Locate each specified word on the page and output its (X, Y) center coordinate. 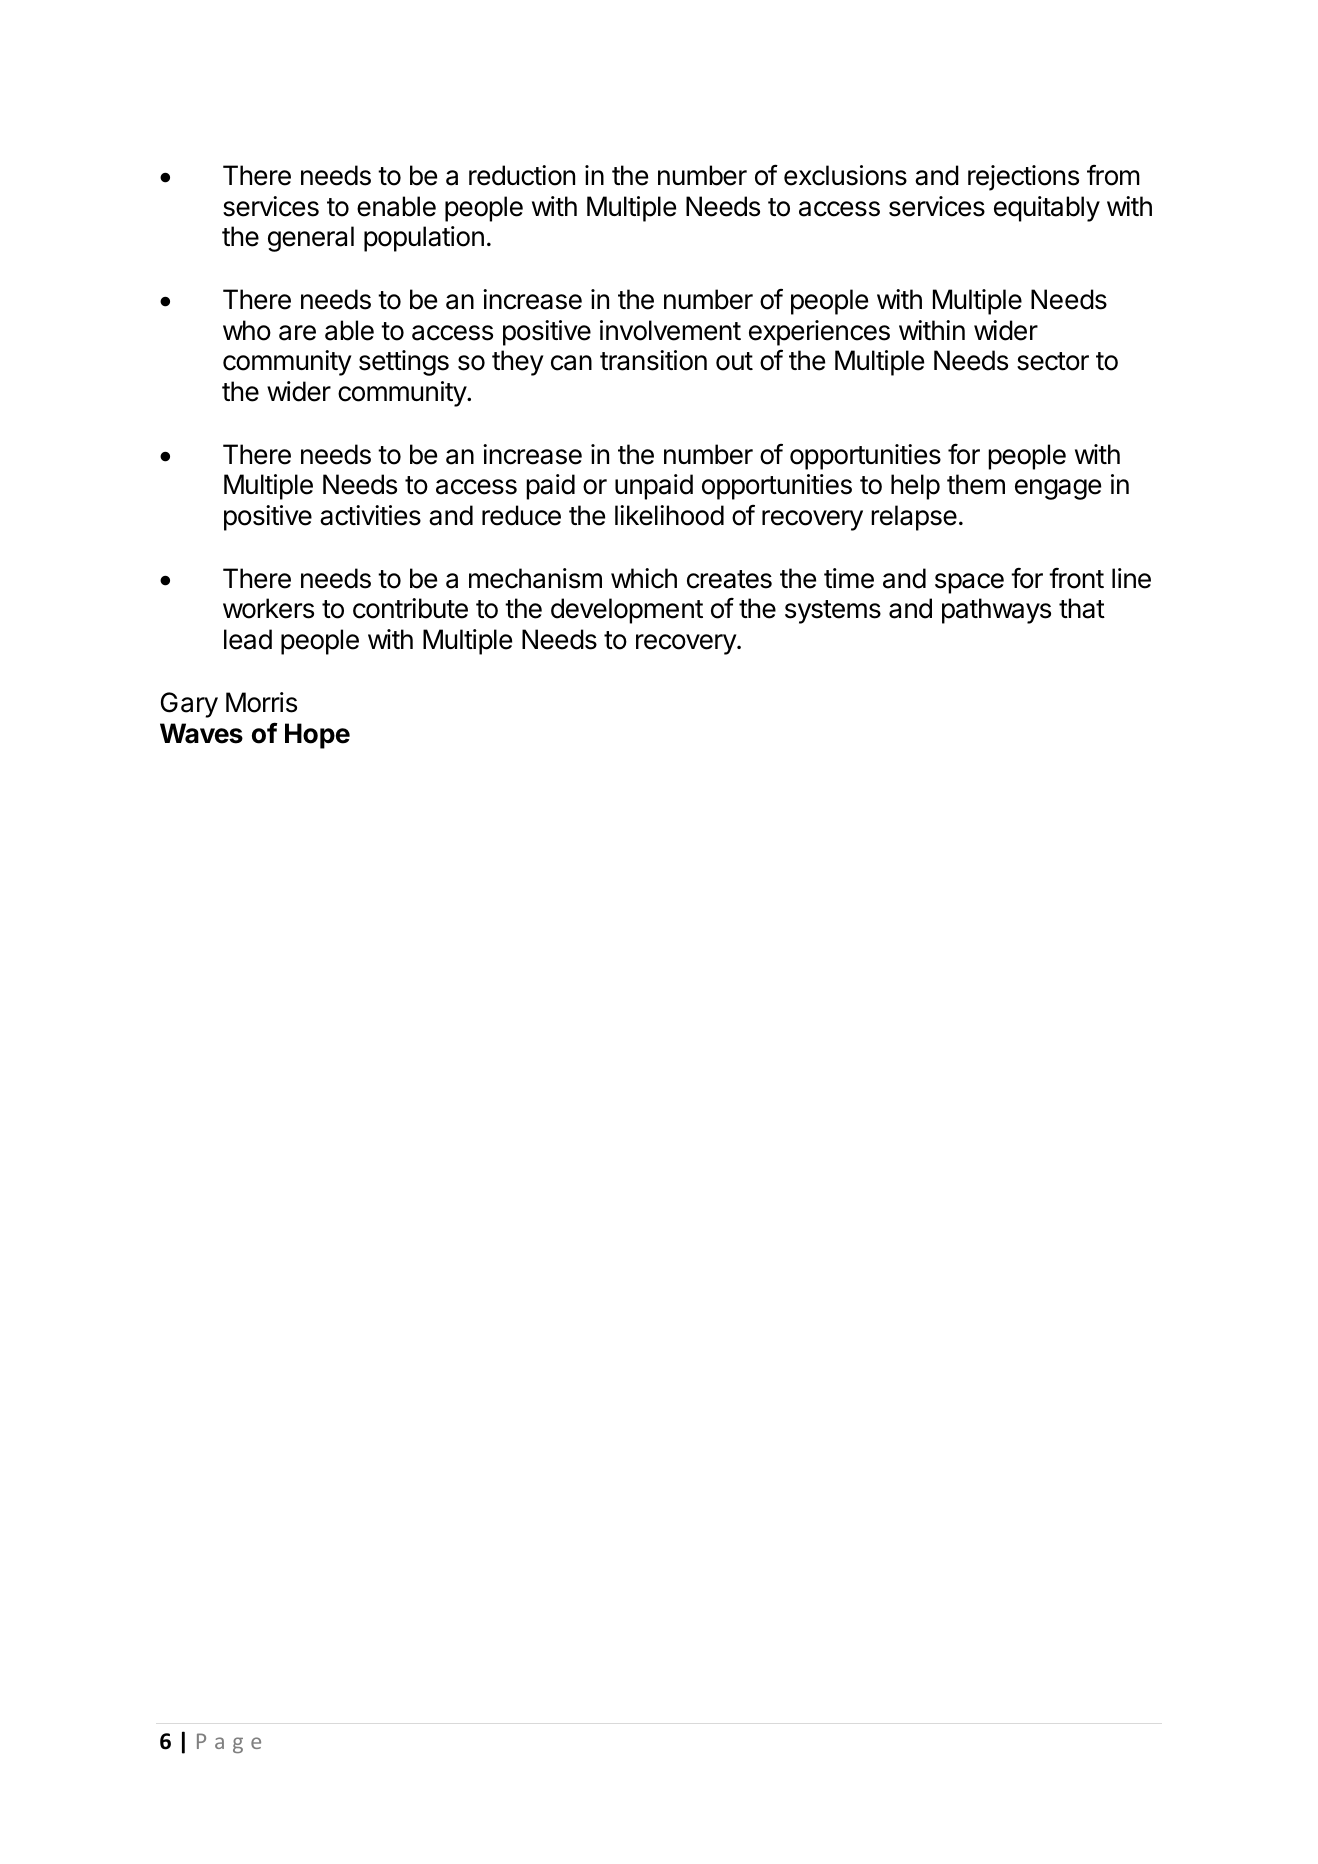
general (311, 239)
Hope (317, 736)
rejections (1023, 178)
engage (1058, 489)
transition (653, 360)
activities (370, 515)
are (297, 333)
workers (268, 608)
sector (1053, 361)
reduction (522, 175)
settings (404, 363)
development (627, 611)
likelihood (669, 515)
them (976, 484)
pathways (996, 611)
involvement (670, 330)
